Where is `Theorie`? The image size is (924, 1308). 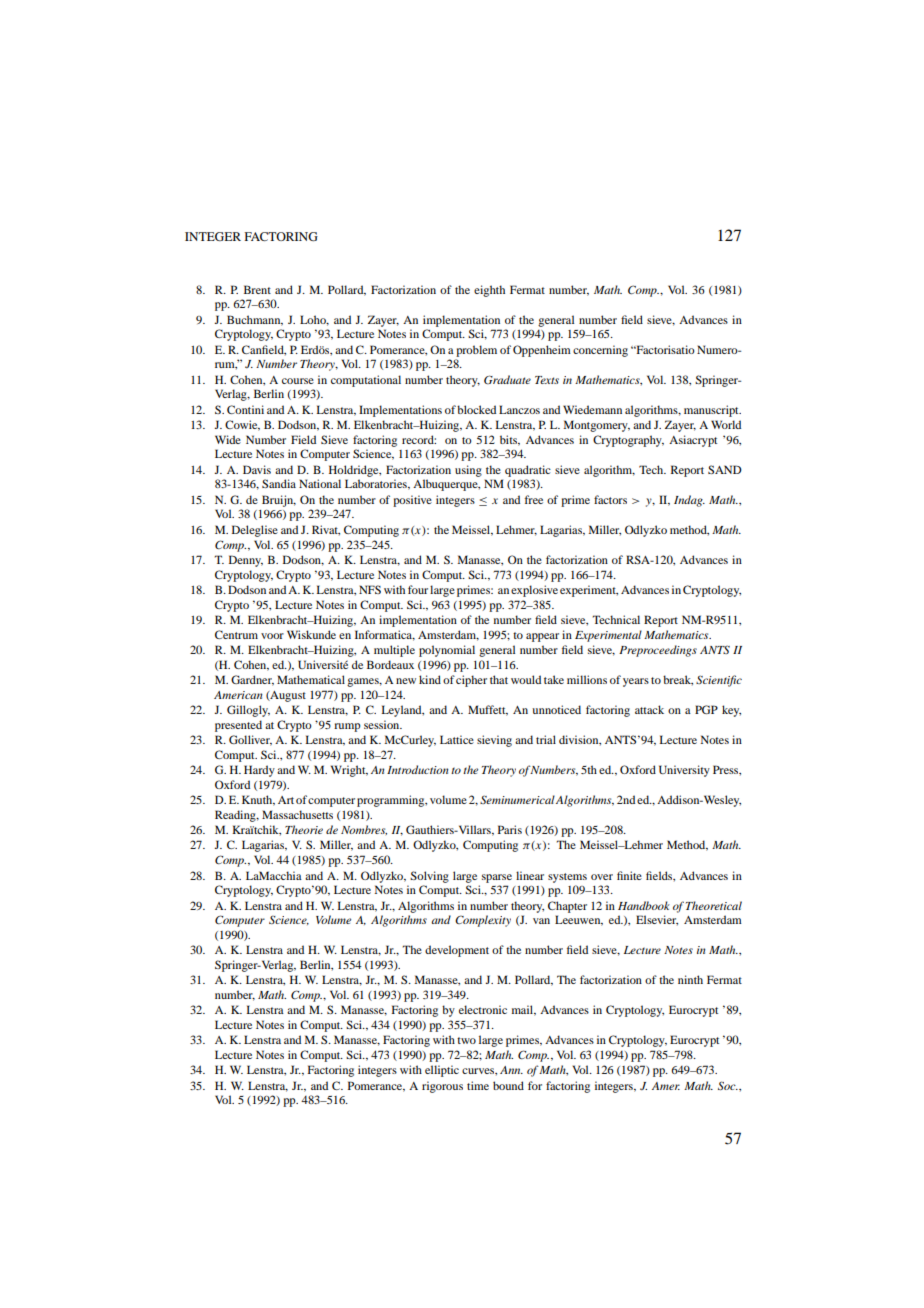
Theorie is located at coordinates (304, 829).
